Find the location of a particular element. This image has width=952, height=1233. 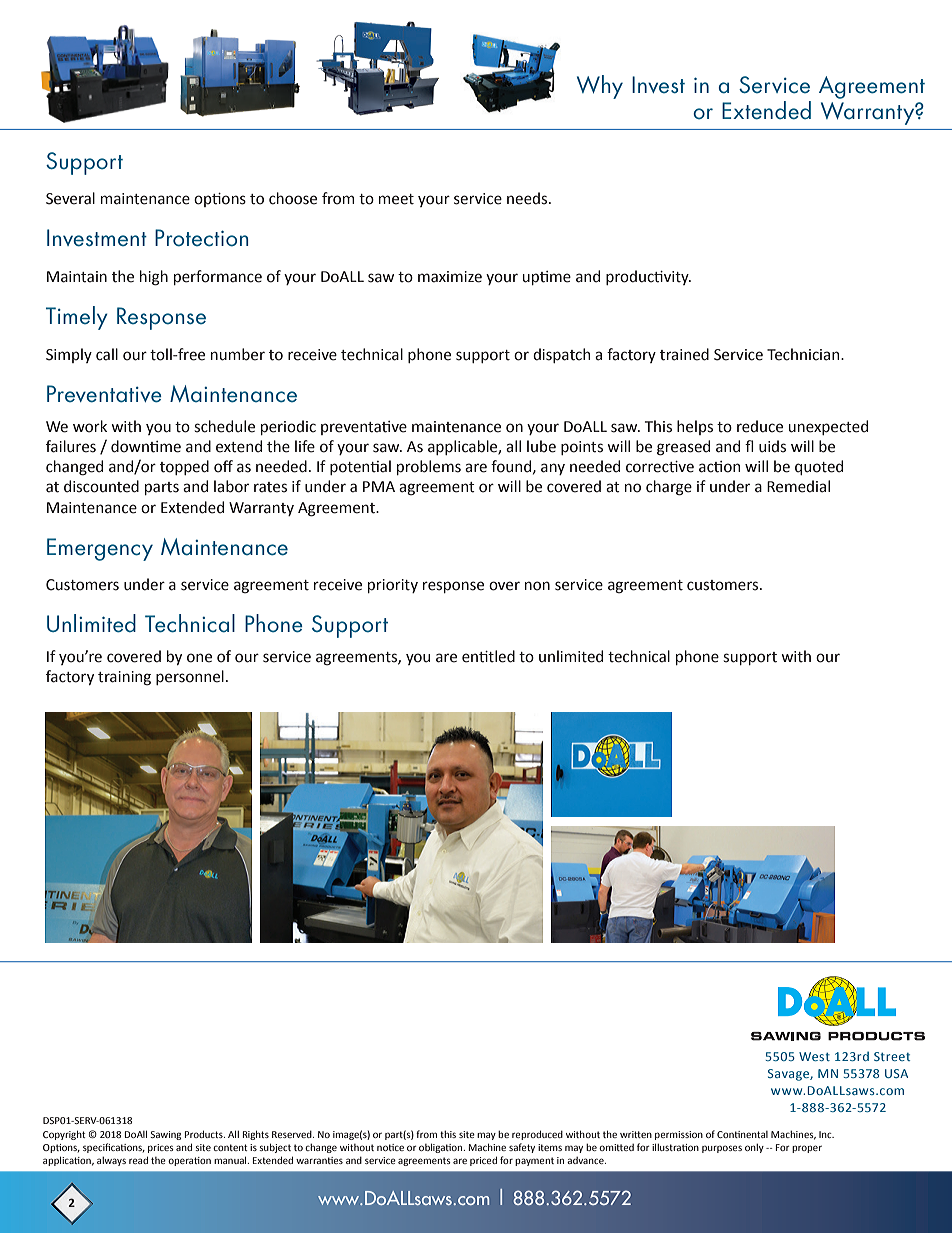

Why is located at coordinates (600, 87).
